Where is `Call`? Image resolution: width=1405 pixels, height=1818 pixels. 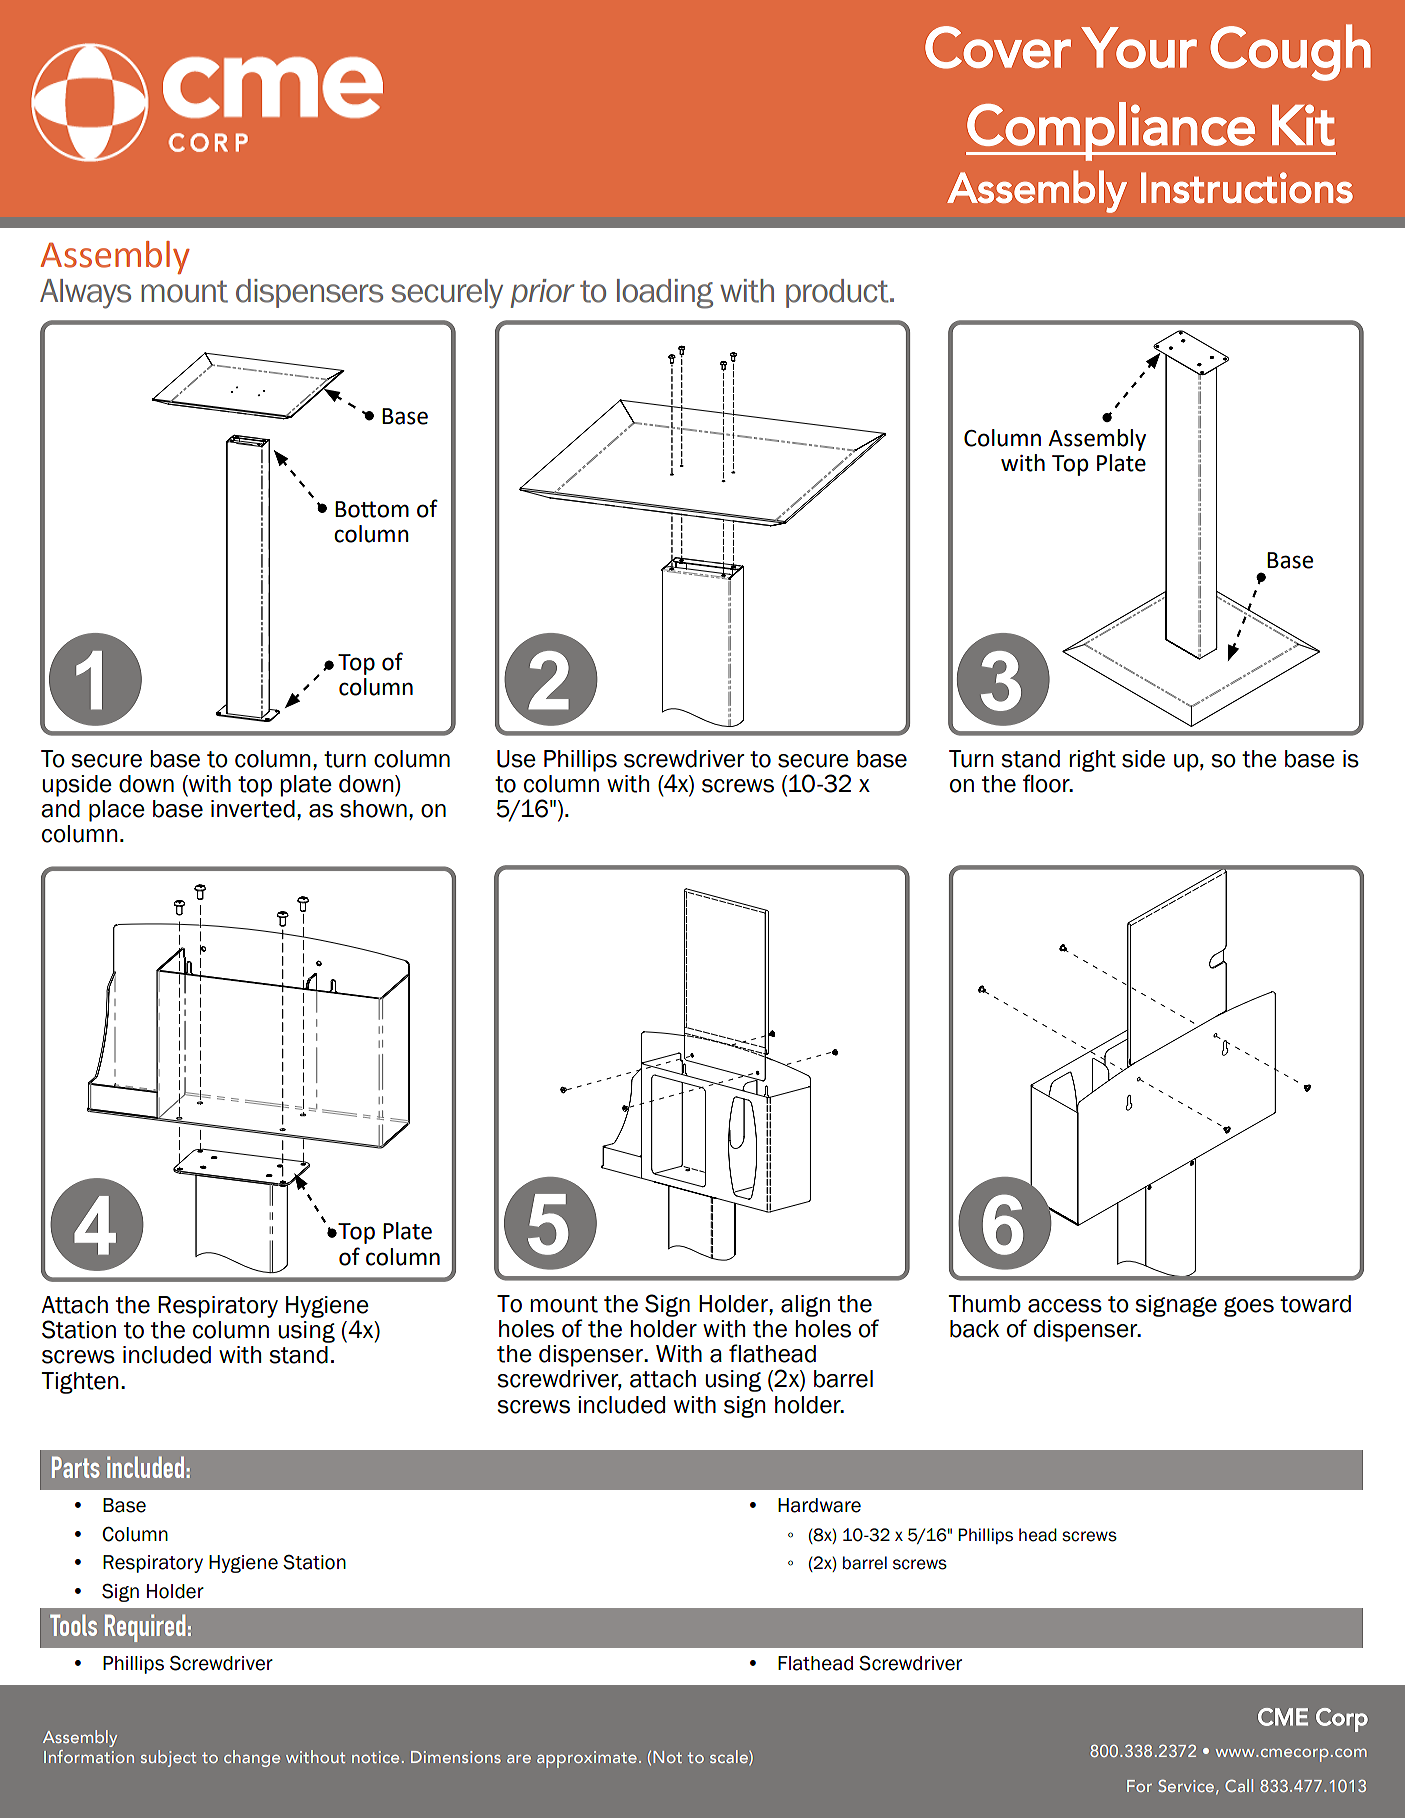
Call is located at coordinates (1239, 1785).
